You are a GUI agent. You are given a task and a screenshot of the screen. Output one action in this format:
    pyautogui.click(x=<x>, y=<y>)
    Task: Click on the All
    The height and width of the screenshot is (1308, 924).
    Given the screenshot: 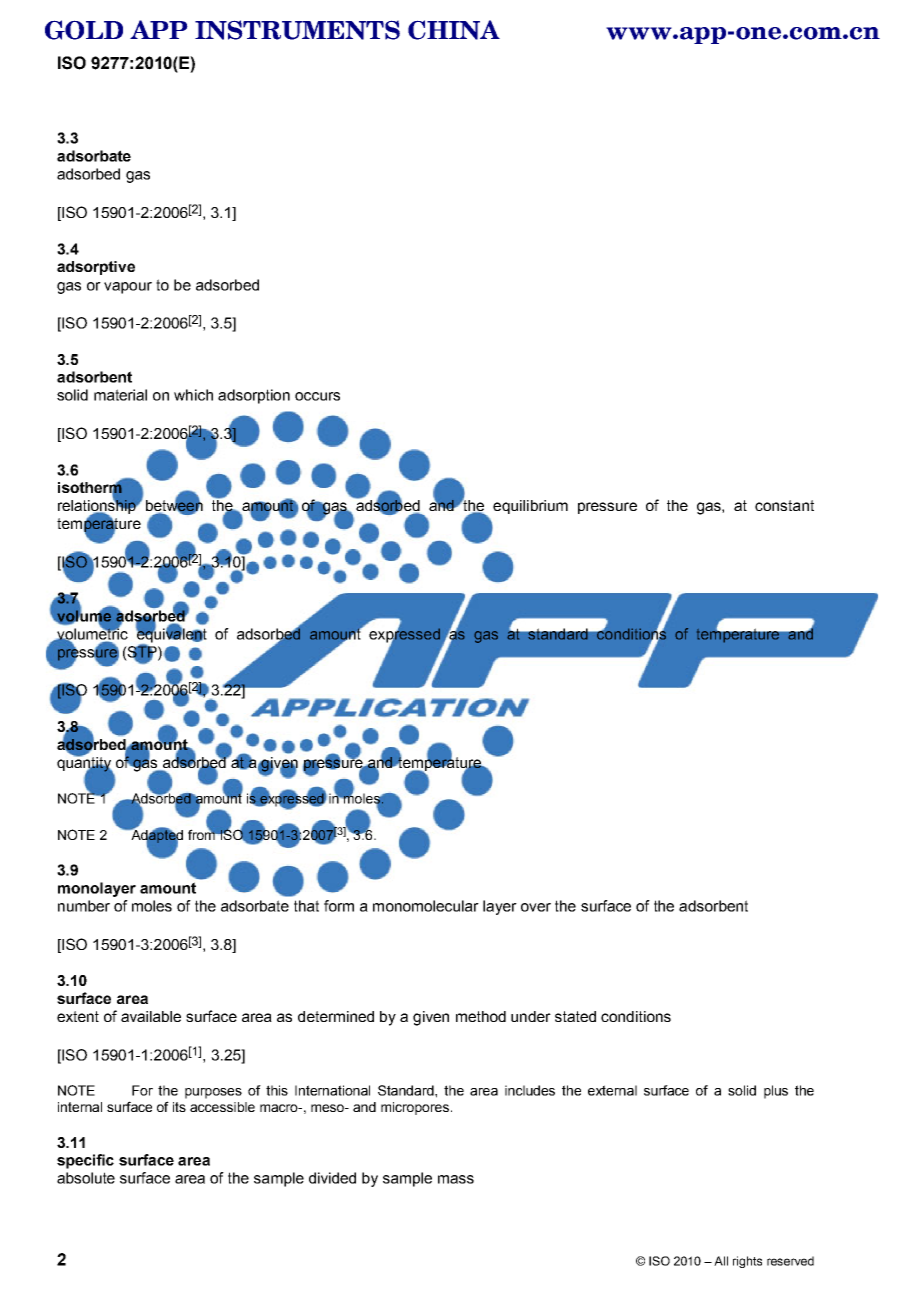 What is the action you would take?
    pyautogui.click(x=721, y=1261)
